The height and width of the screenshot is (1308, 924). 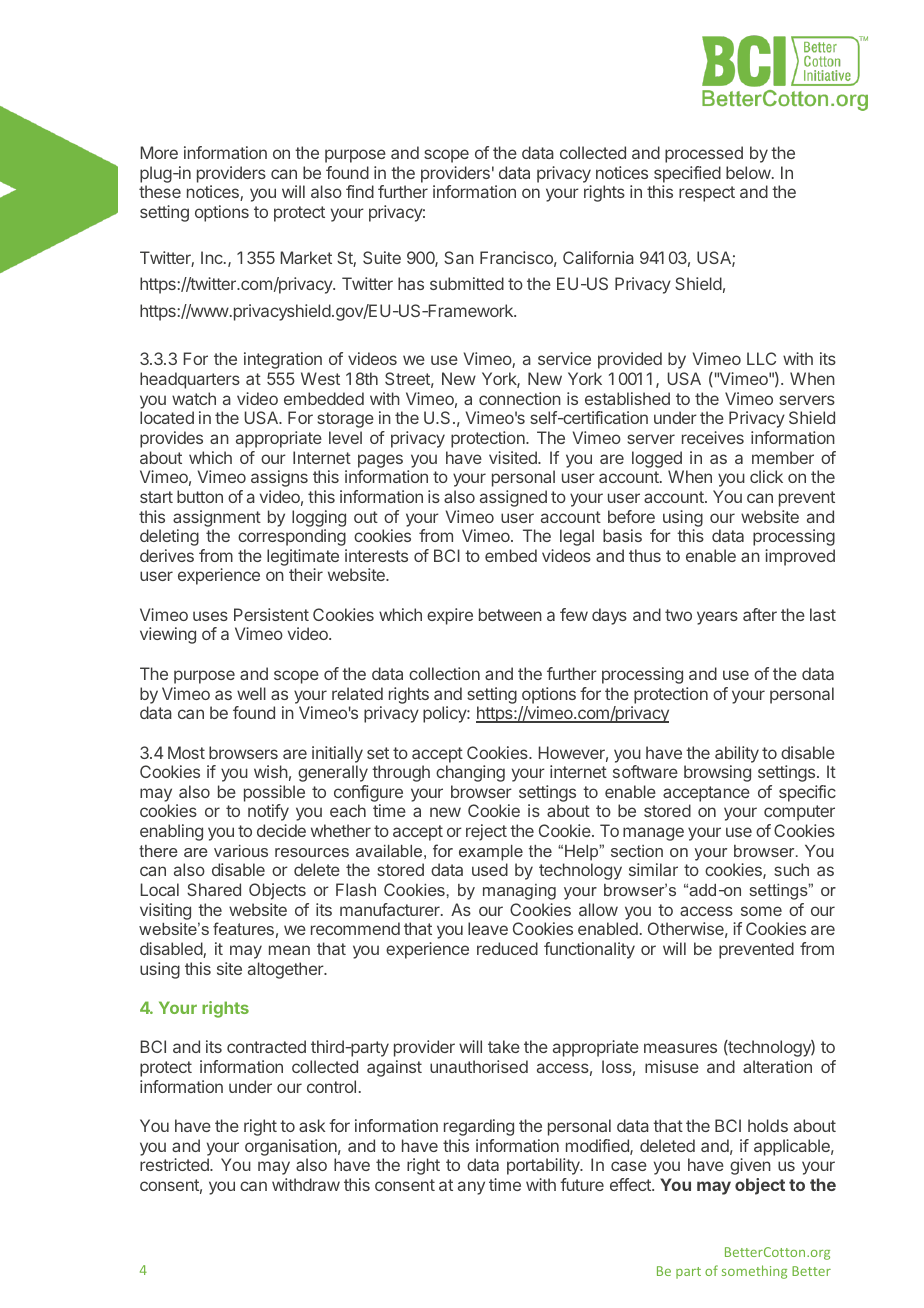 What do you see at coordinates (513, 498) in the screenshot?
I see `assigned` at bounding box center [513, 498].
